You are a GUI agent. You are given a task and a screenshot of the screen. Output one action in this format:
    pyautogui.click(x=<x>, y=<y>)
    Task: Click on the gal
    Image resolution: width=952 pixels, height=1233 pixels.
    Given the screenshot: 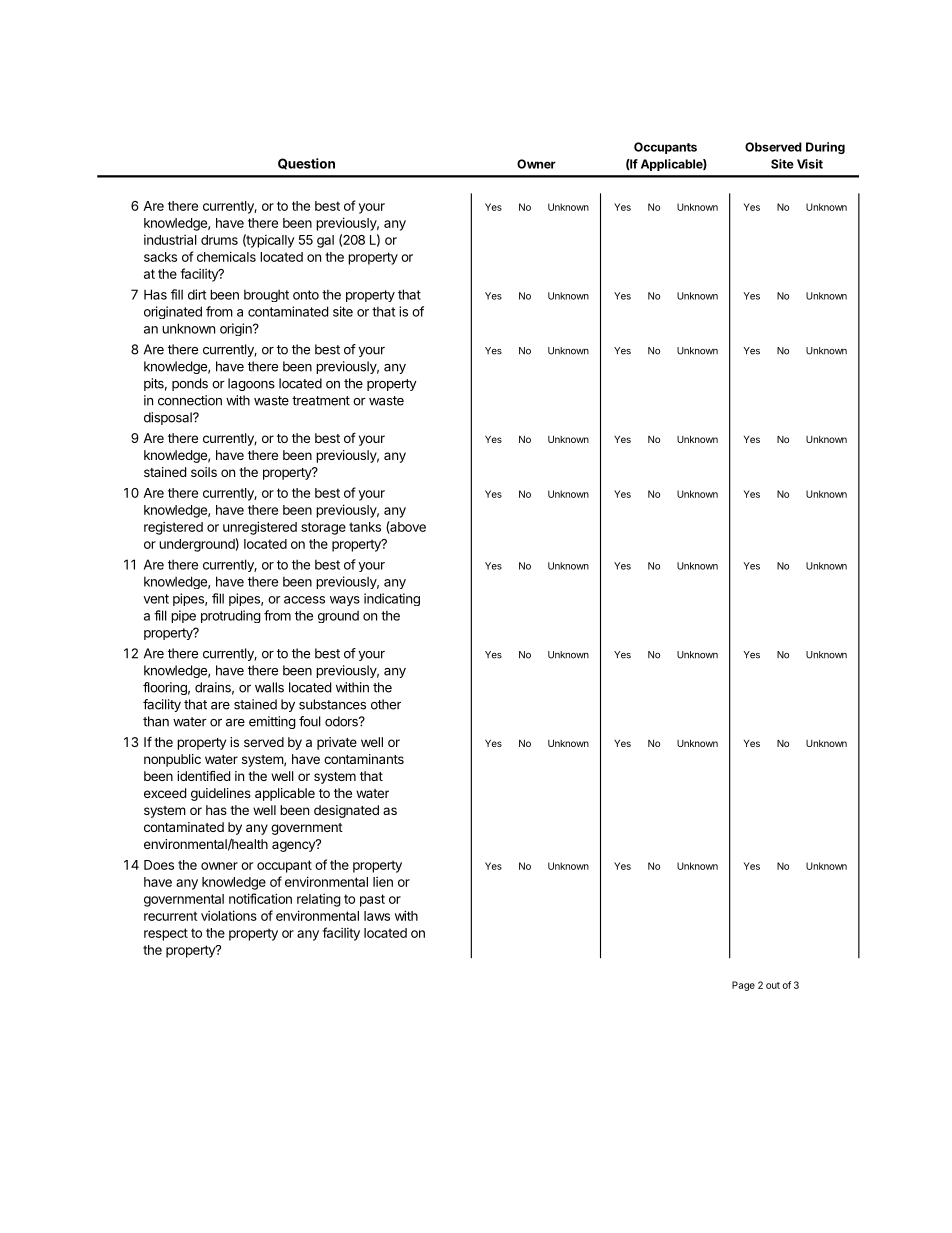 What is the action you would take?
    pyautogui.click(x=325, y=241)
